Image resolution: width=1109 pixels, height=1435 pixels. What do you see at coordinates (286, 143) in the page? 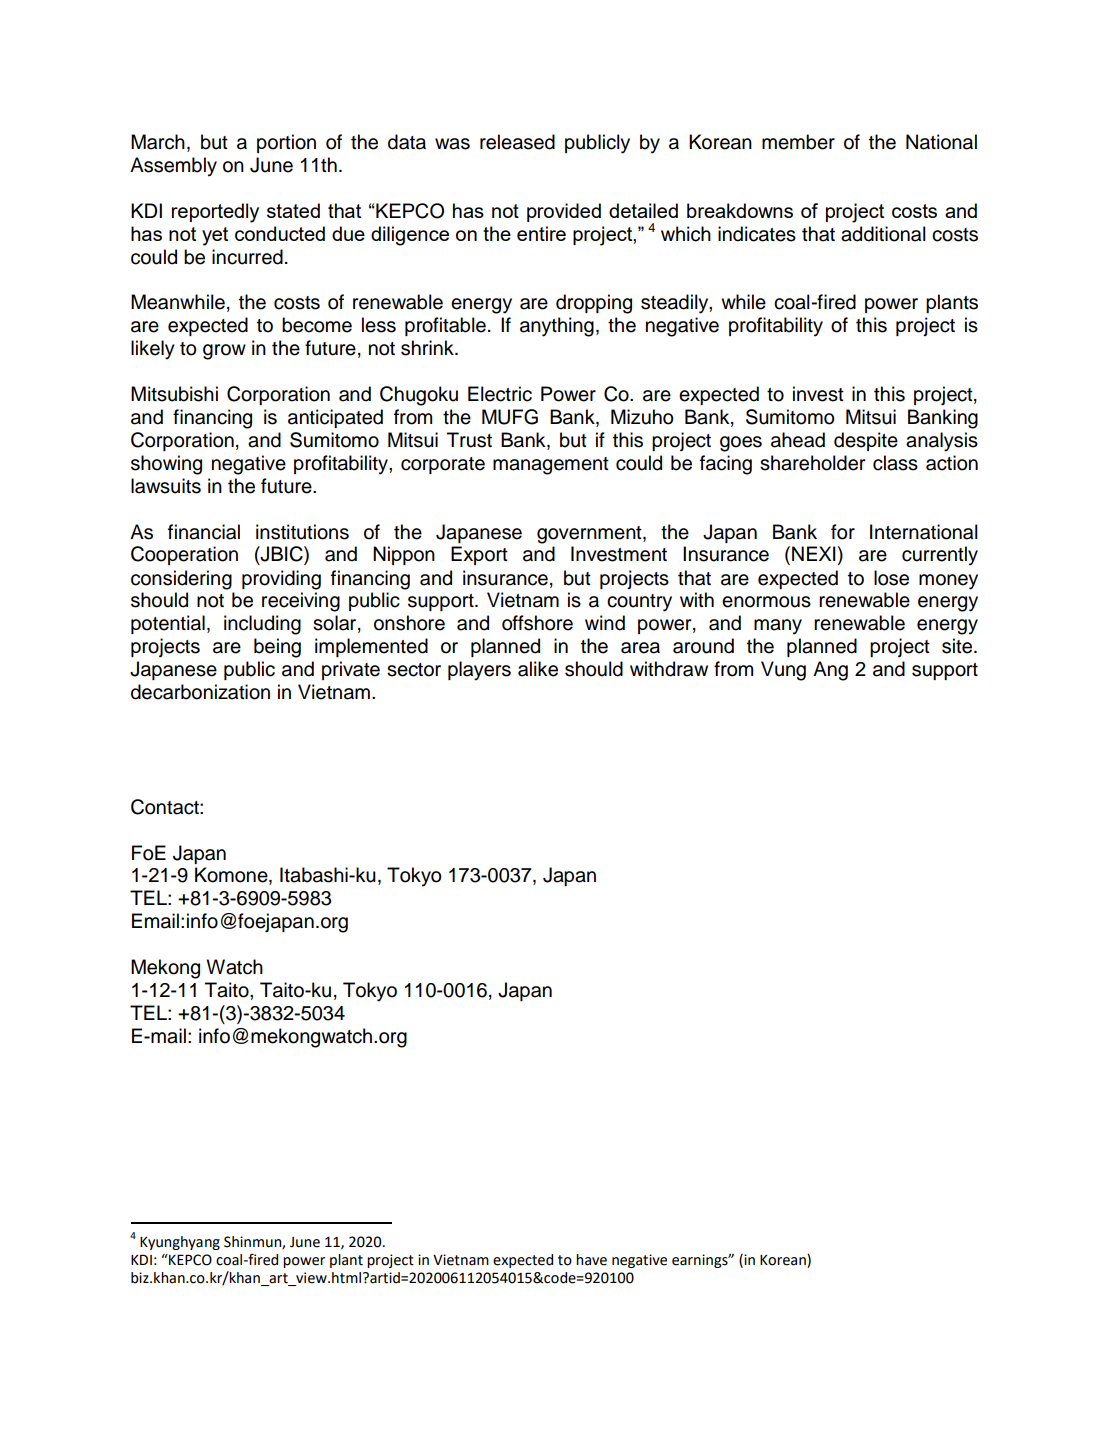
I see `portion` at bounding box center [286, 143].
